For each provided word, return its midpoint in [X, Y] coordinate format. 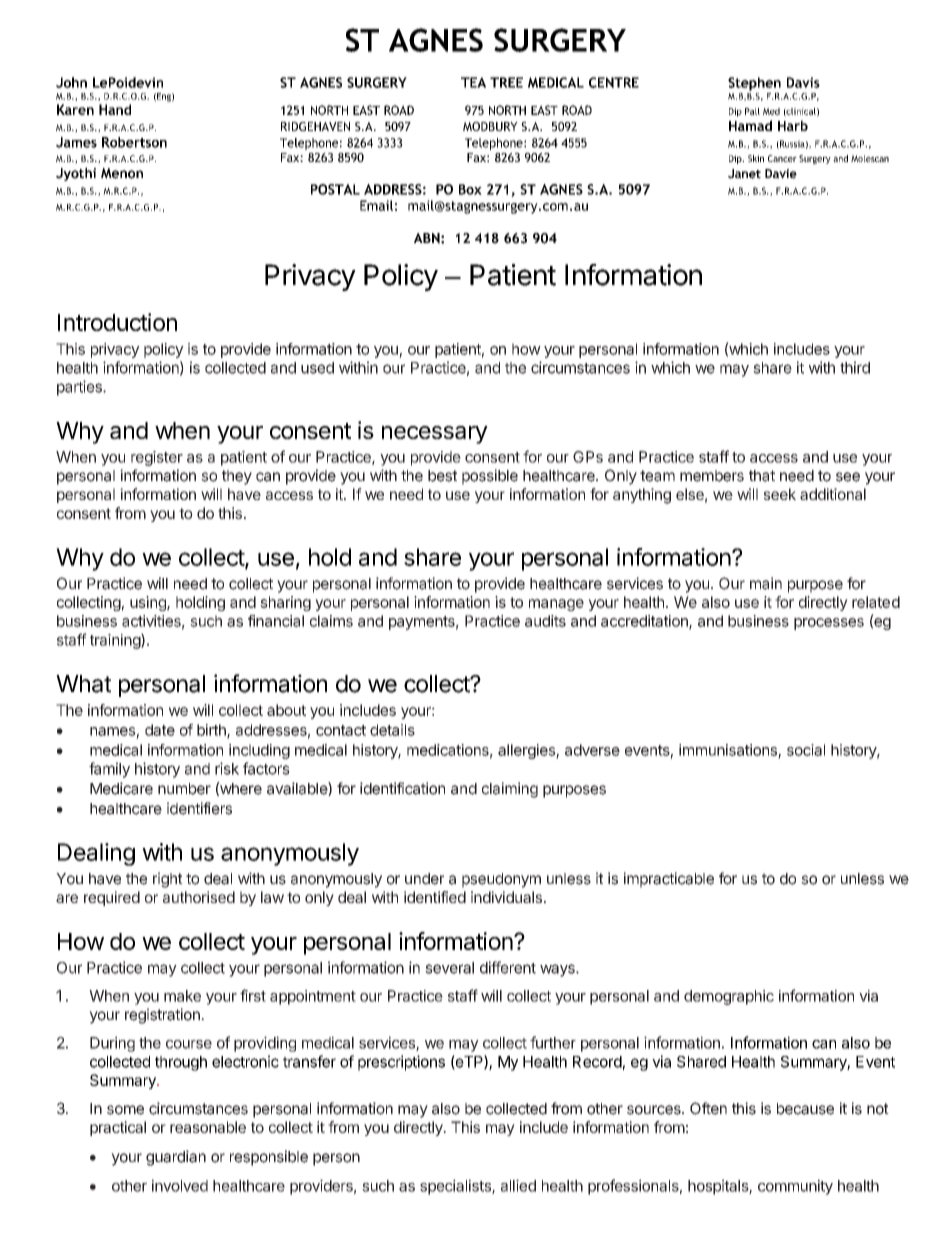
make [182, 996]
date [160, 730]
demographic [729, 997]
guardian [176, 1158]
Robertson [134, 142]
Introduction [117, 322]
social [806, 750]
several [449, 968]
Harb [793, 125]
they [237, 477]
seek [780, 494]
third [855, 367]
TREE [506, 82]
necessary [435, 435]
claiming [510, 790]
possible [490, 477]
